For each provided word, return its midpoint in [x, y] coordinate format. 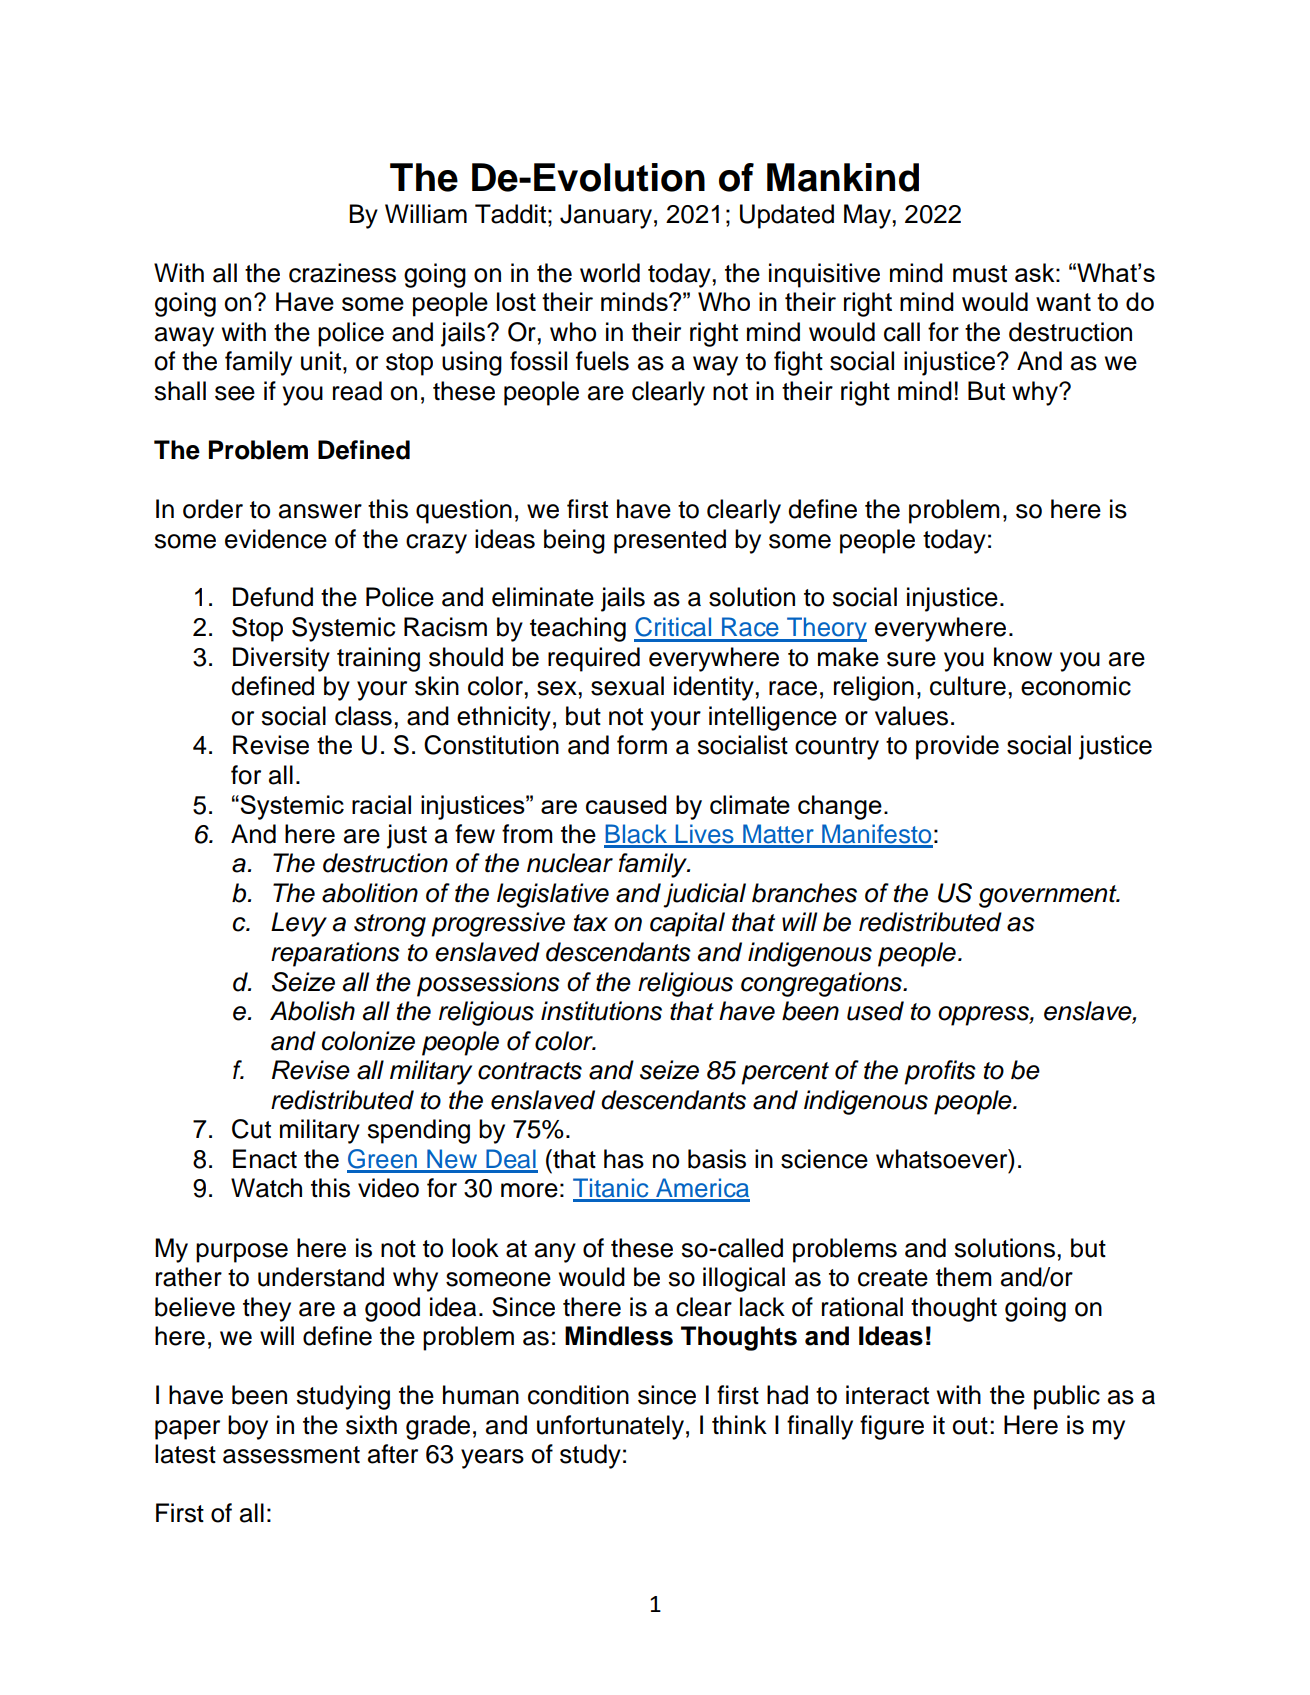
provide [957, 747]
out [970, 1426]
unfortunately [610, 1427]
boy [248, 1427]
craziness [342, 273]
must [980, 274]
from [527, 834]
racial [381, 804]
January [606, 216]
